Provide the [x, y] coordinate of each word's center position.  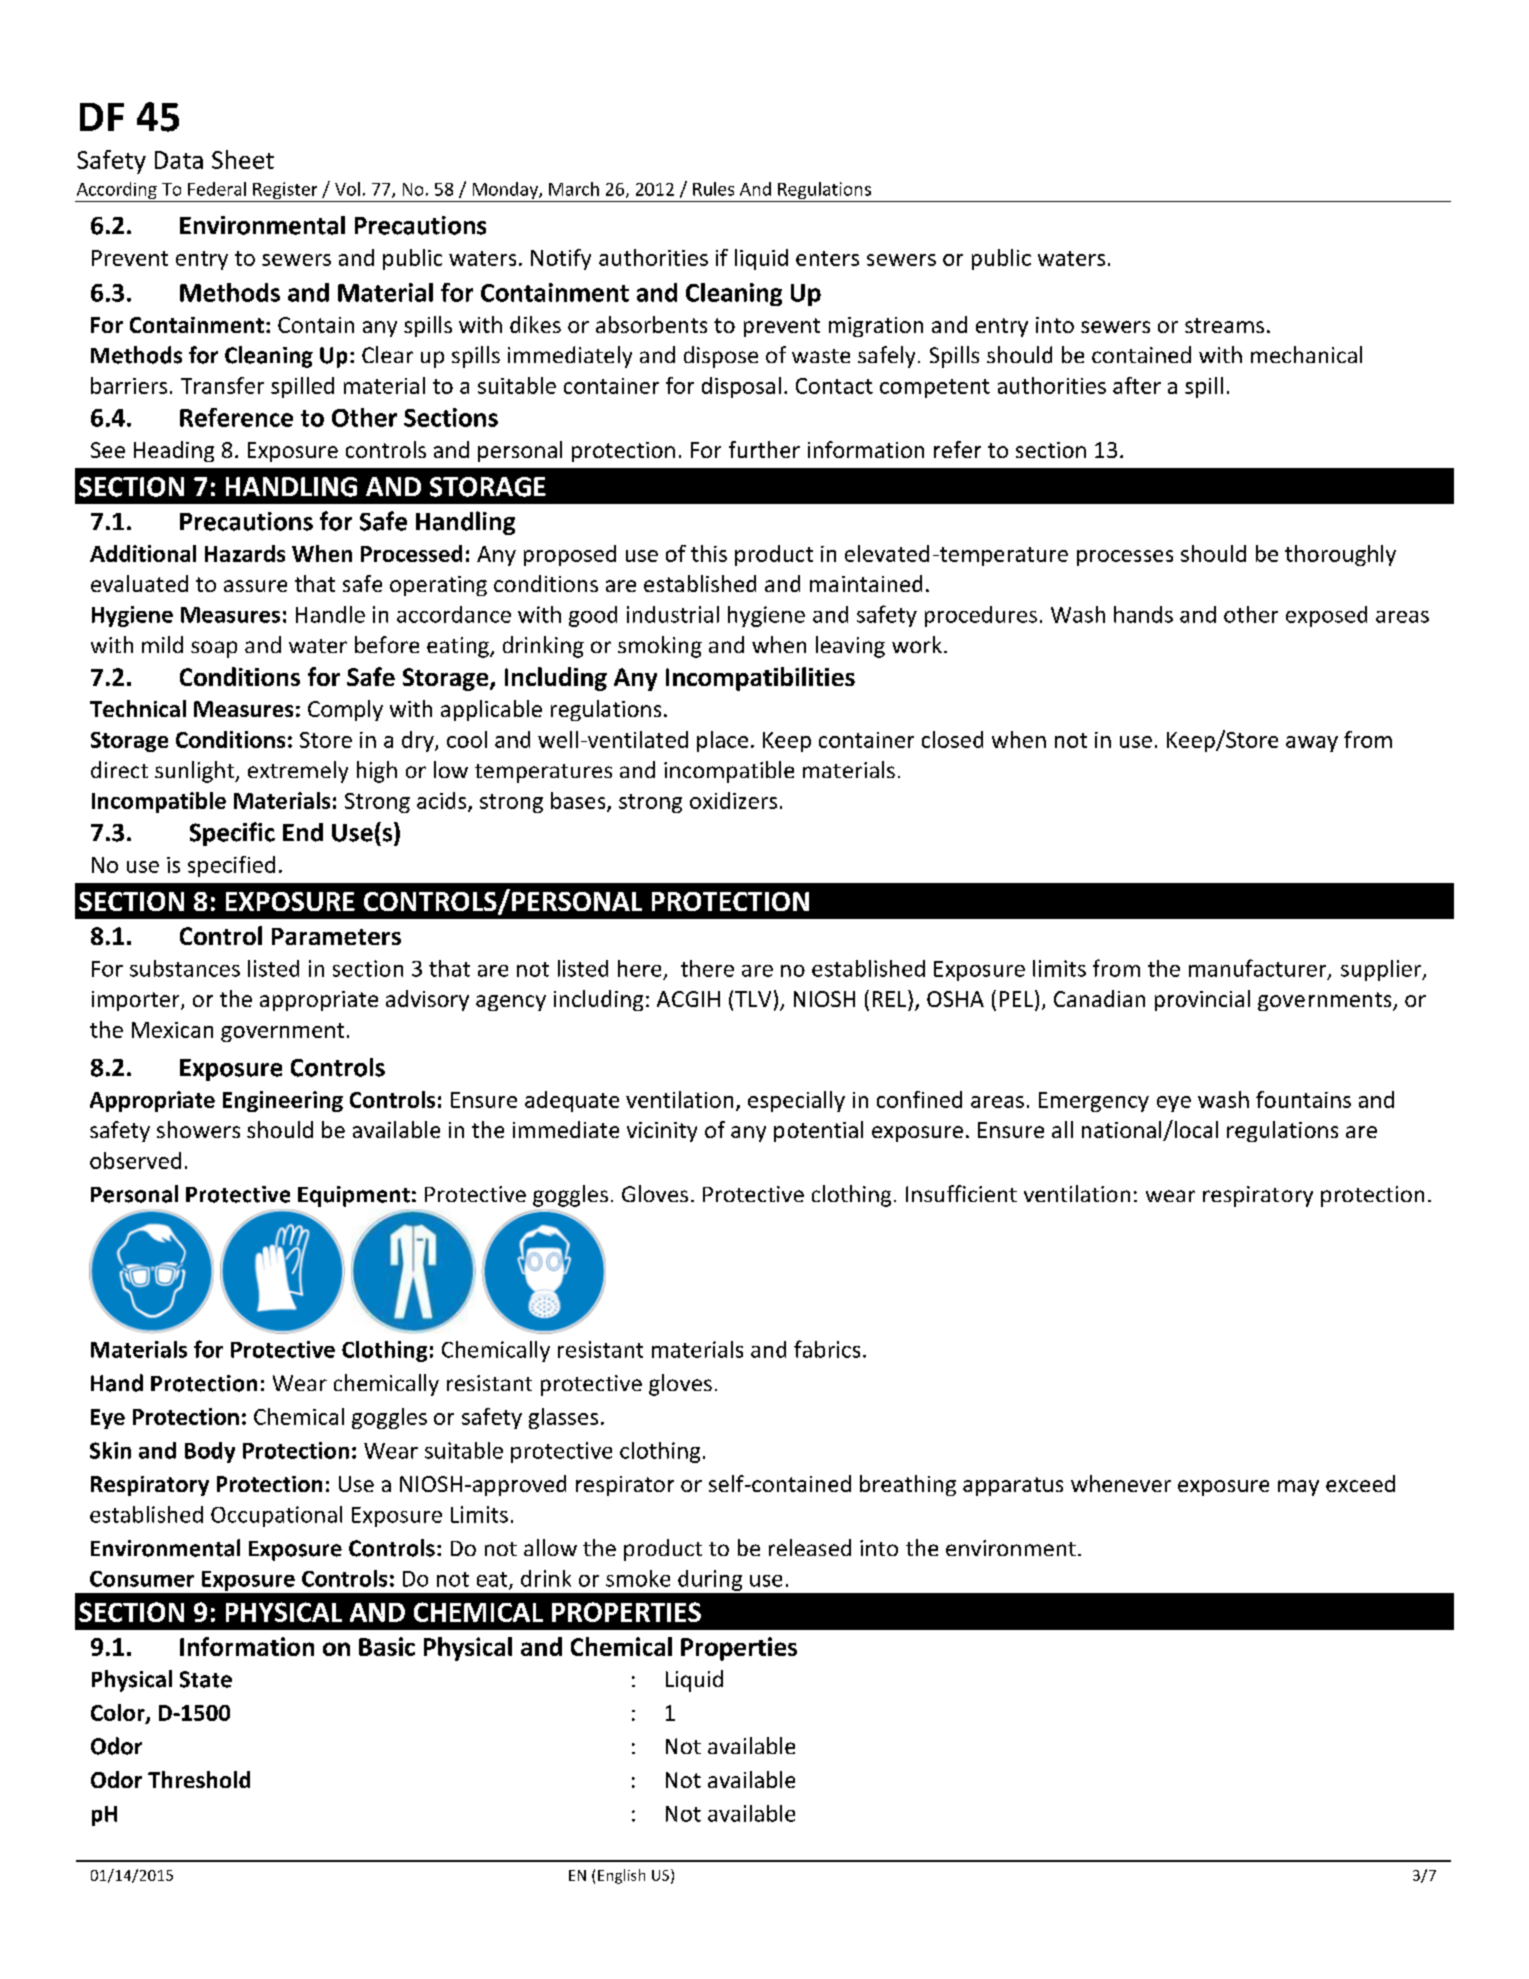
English [621, 1876]
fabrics [827, 1349]
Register [285, 192]
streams [1224, 325]
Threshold [199, 1779]
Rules [713, 189]
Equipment [354, 1196]
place [722, 741]
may [1298, 1488]
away [1312, 744]
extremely [298, 772]
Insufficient [961, 1193]
